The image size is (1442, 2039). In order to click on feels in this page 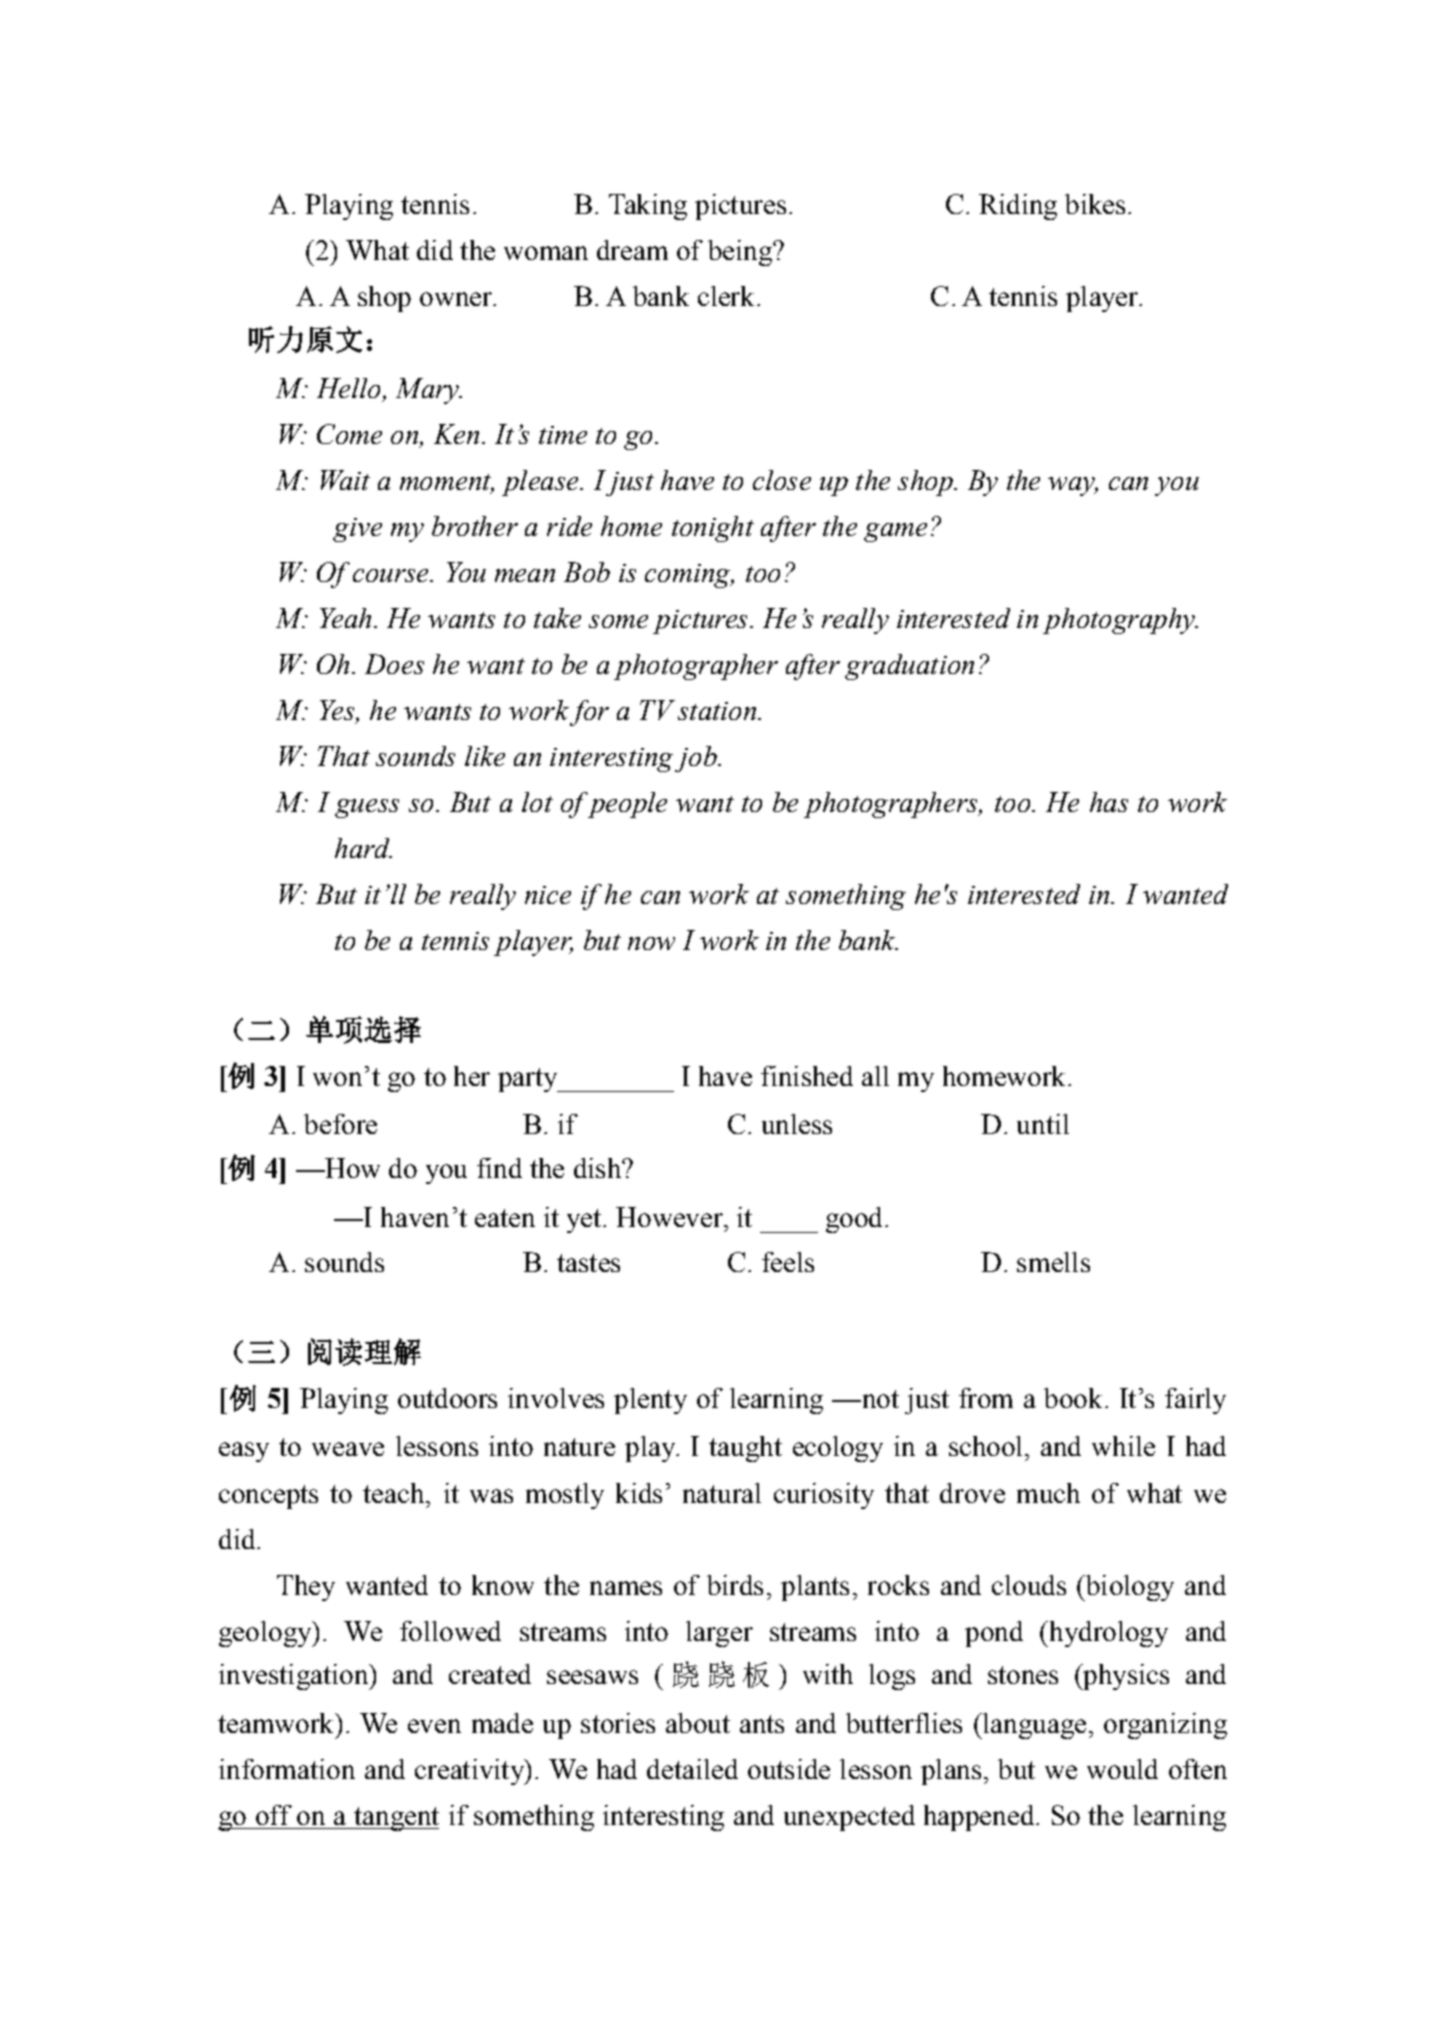, I will do `click(788, 1262)`.
